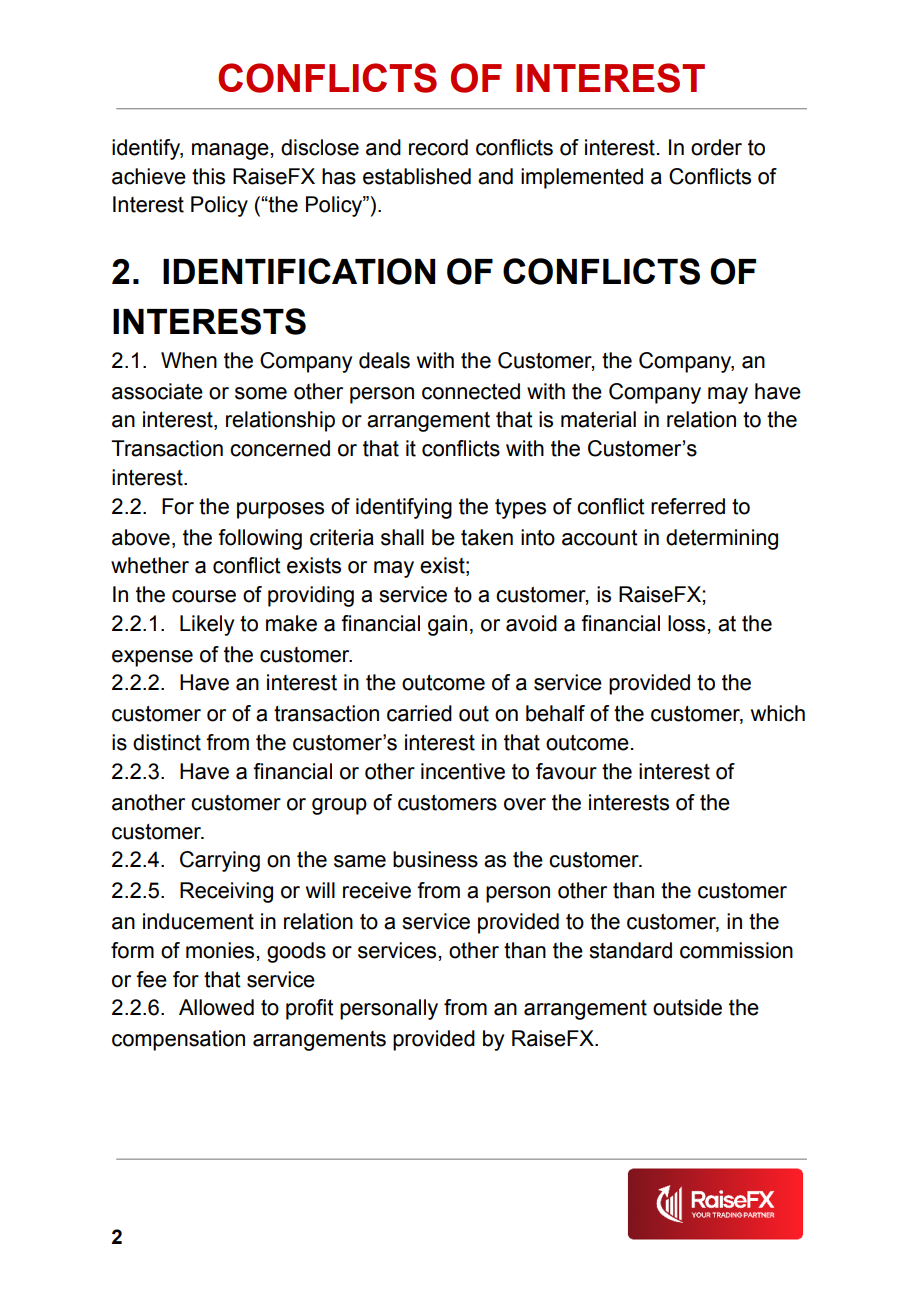 Image resolution: width=924 pixels, height=1307 pixels. What do you see at coordinates (417, 176) in the screenshot?
I see `established` at bounding box center [417, 176].
